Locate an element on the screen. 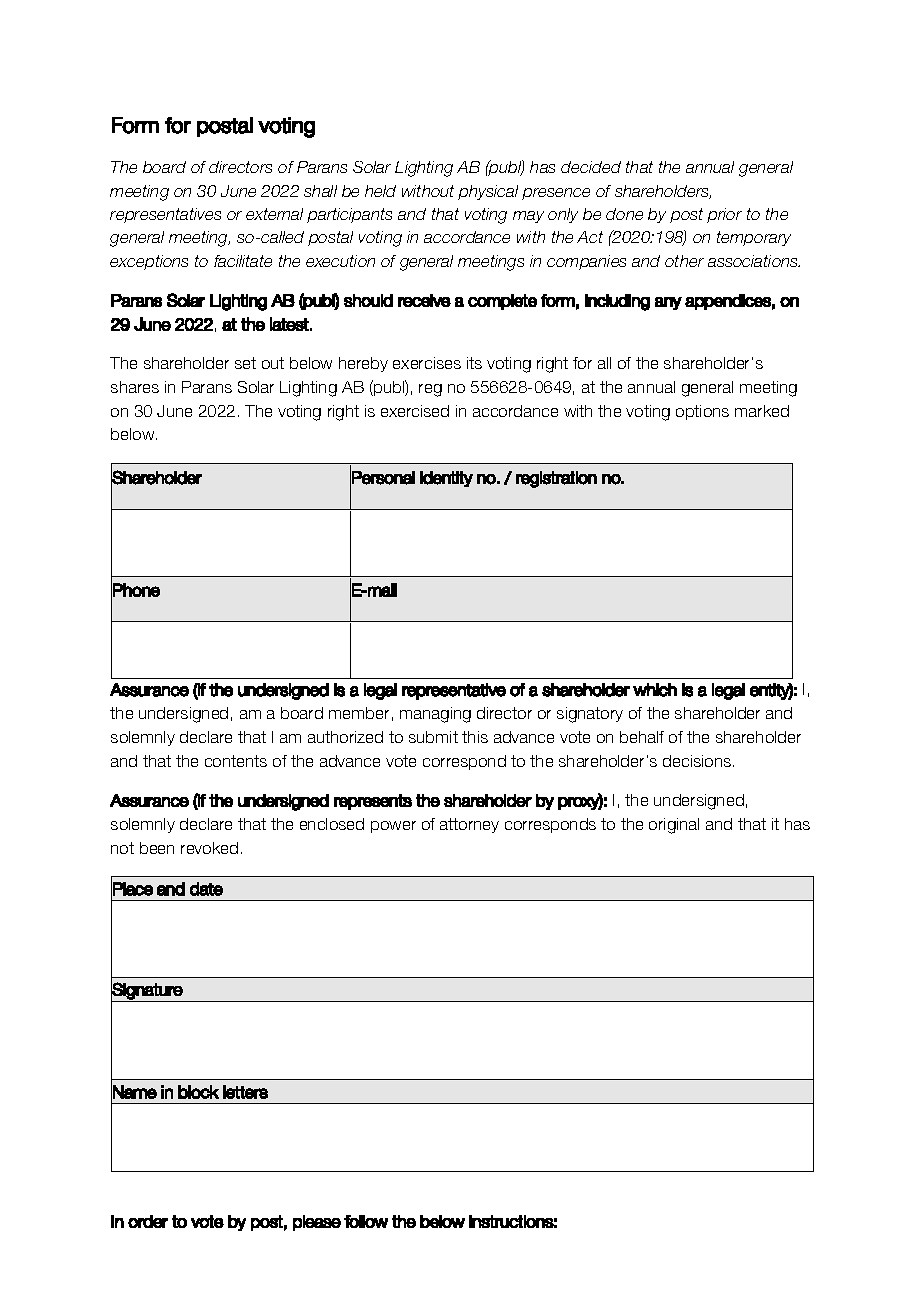 The width and height of the screenshot is (924, 1308). options is located at coordinates (702, 412).
